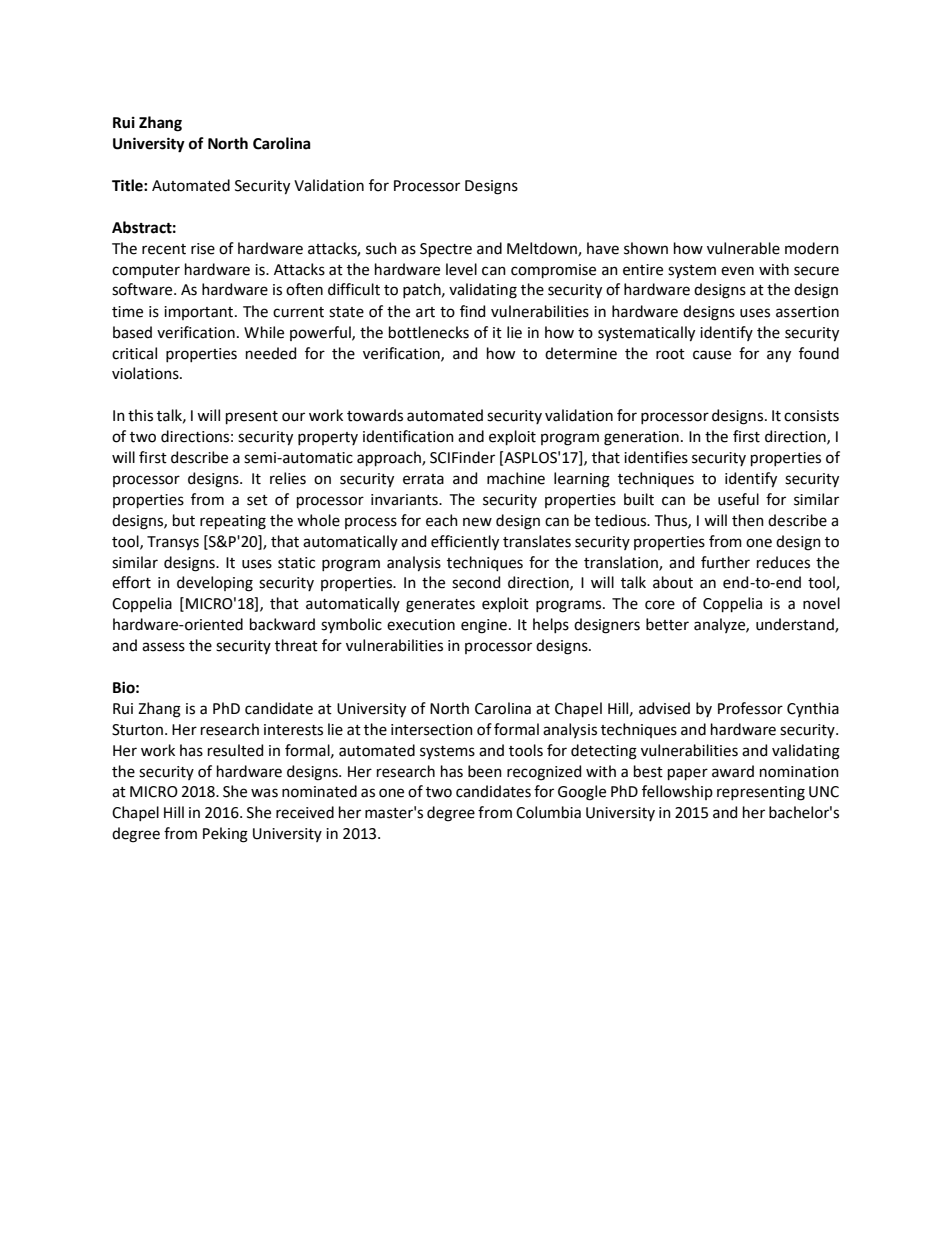 The image size is (952, 1233). Describe the element at coordinates (461, 269) in the document. I see `level` at that location.
